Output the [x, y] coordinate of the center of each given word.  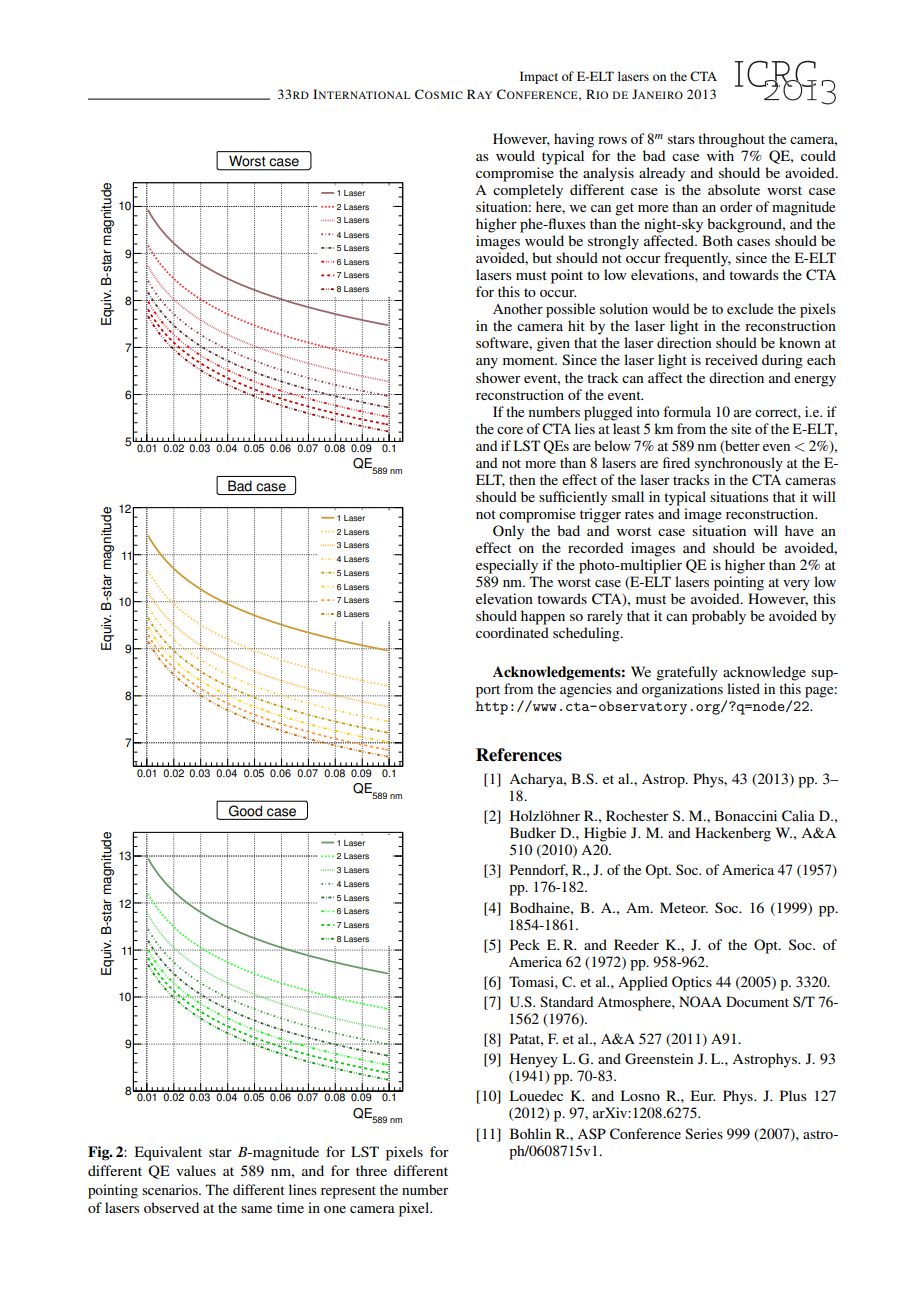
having [574, 140]
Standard [566, 1001]
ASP [591, 1133]
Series [704, 1133]
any [487, 363]
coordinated [512, 632]
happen [543, 617]
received [731, 359]
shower [498, 377]
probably [719, 617]
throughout [731, 140]
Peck [525, 944]
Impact [539, 77]
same [256, 1209]
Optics [692, 983]
